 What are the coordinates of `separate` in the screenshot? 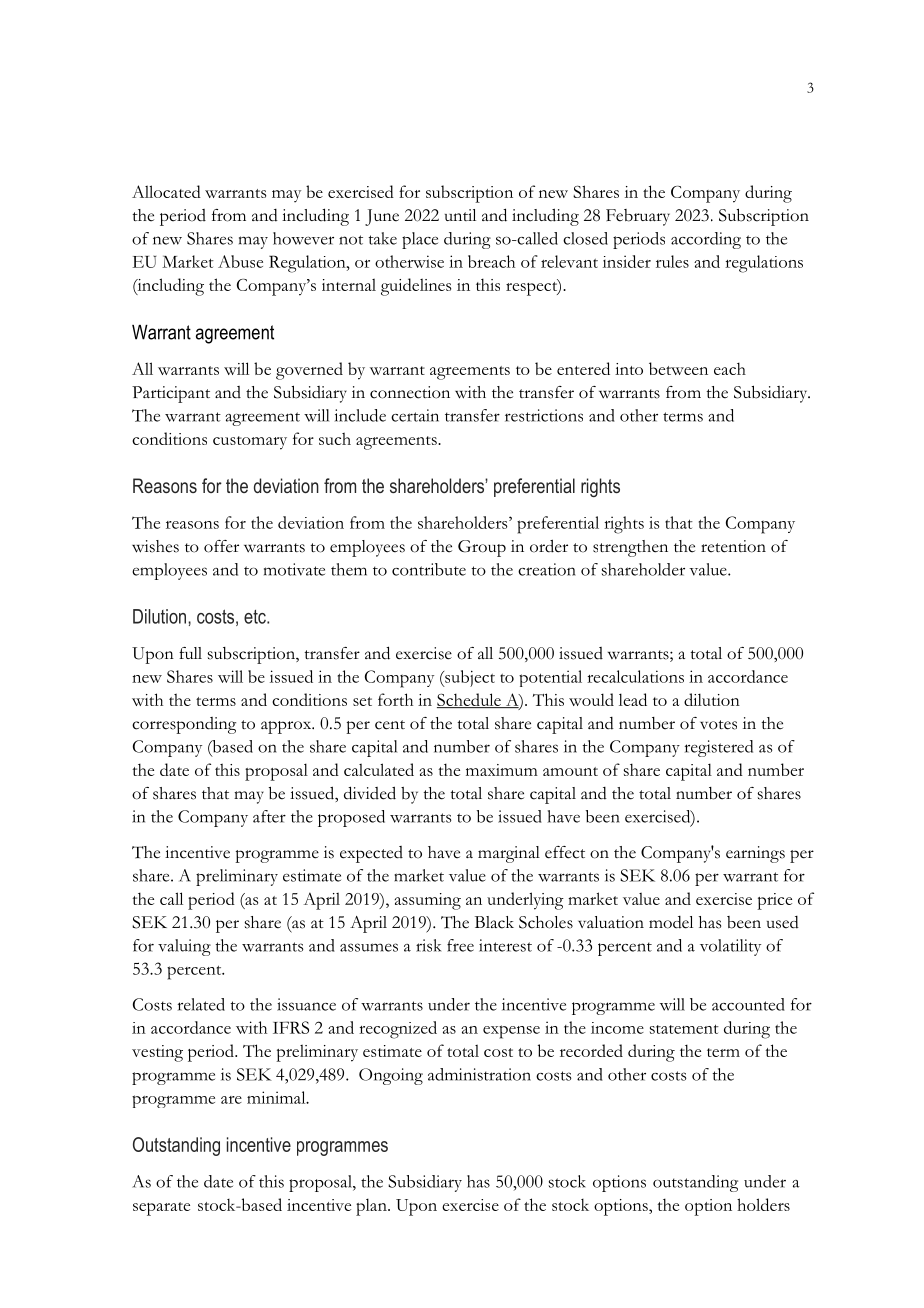 It's located at (161, 1209).
